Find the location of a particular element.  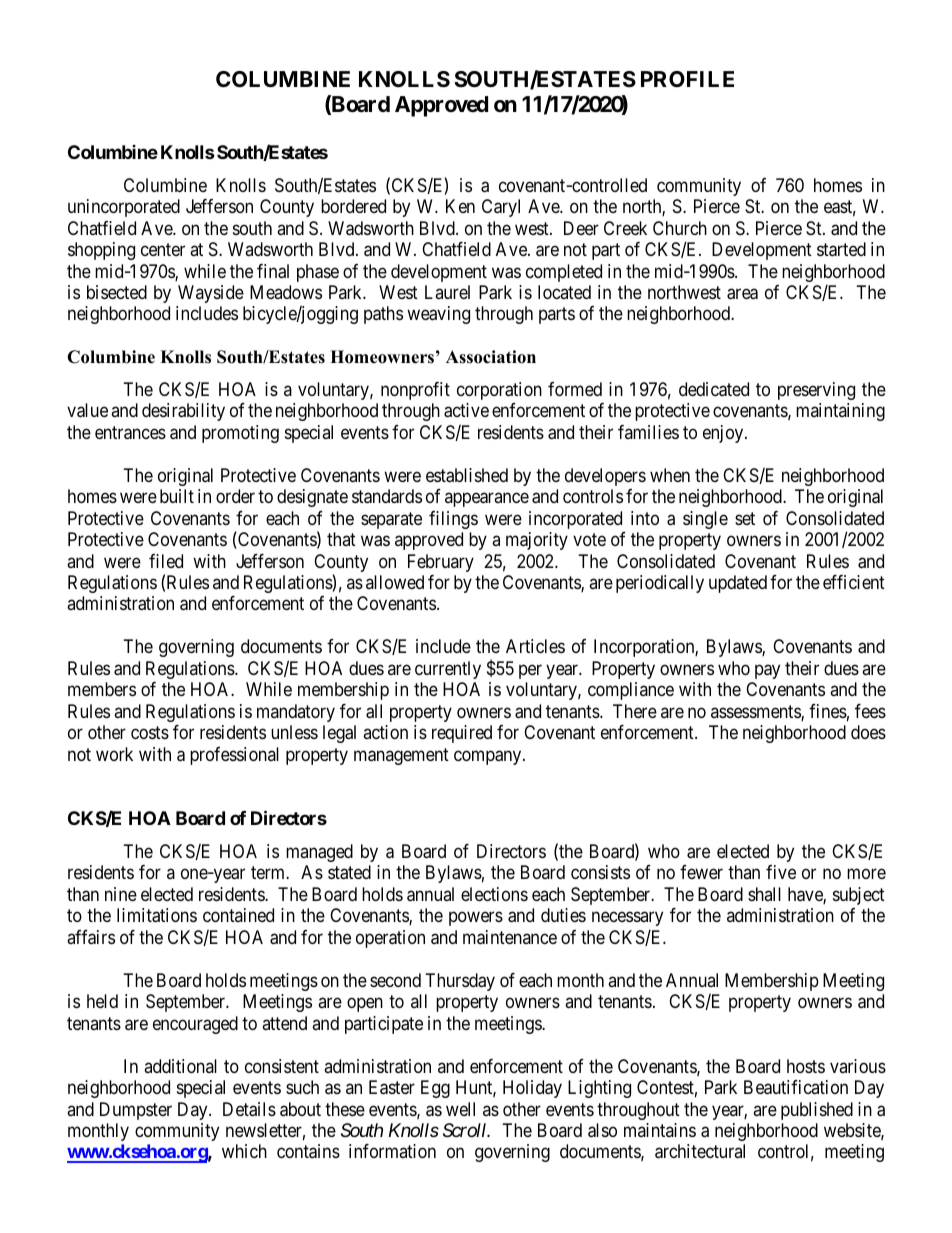

Dumpster is located at coordinates (136, 1111).
